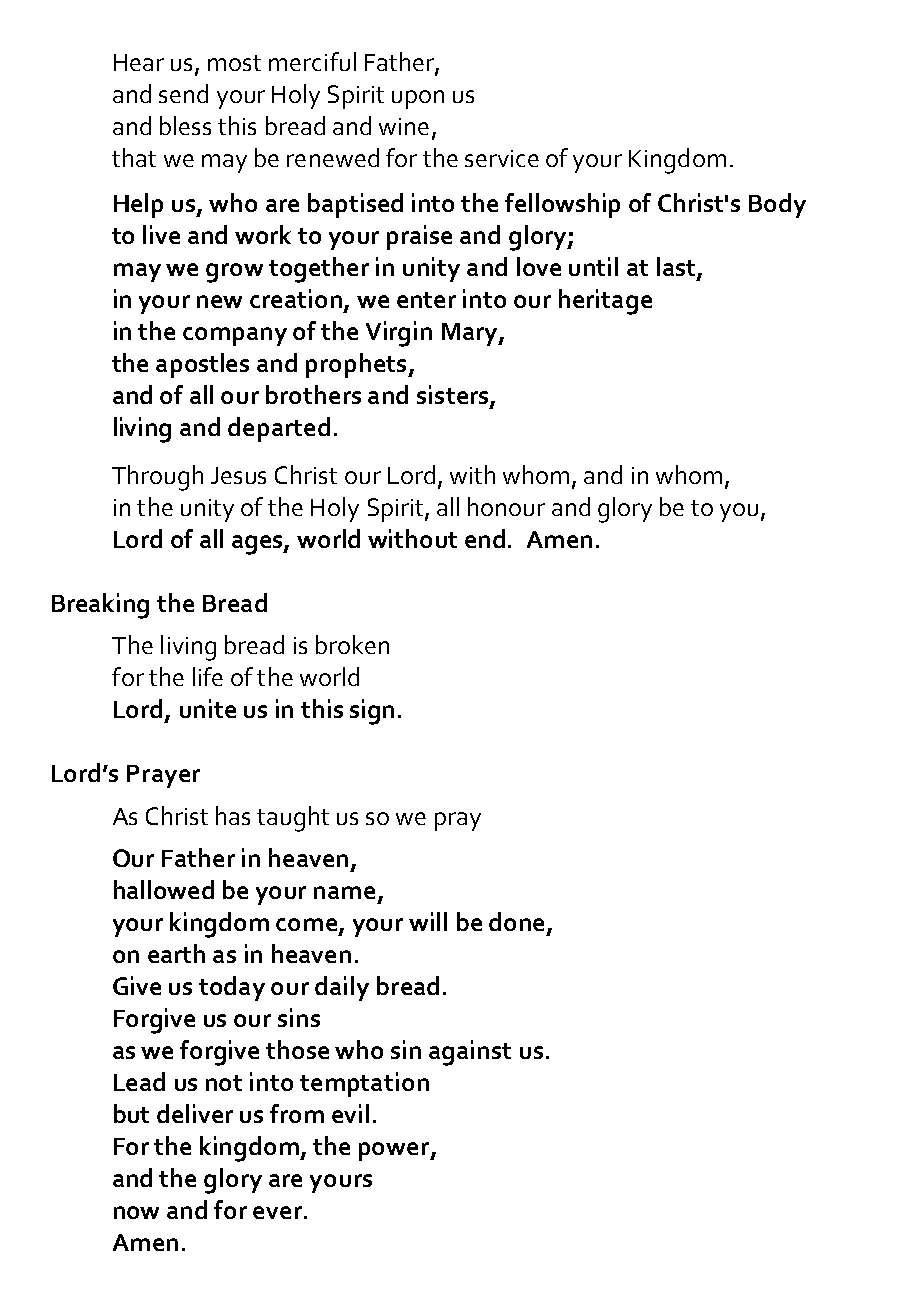 This image has height=1313, width=924. What do you see at coordinates (470, 1053) in the image?
I see `against` at bounding box center [470, 1053].
